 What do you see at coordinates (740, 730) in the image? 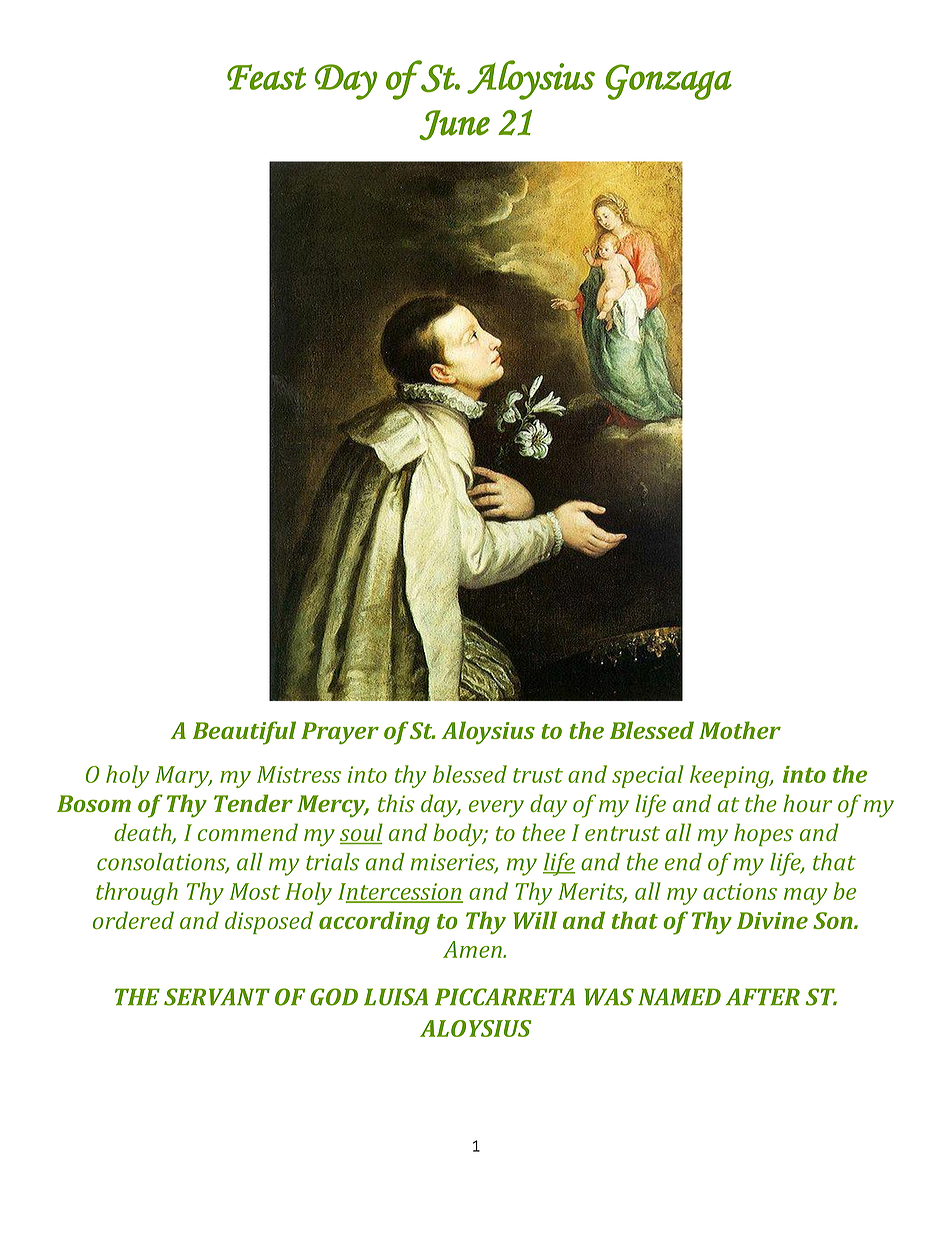
I see `Mother` at bounding box center [740, 730].
